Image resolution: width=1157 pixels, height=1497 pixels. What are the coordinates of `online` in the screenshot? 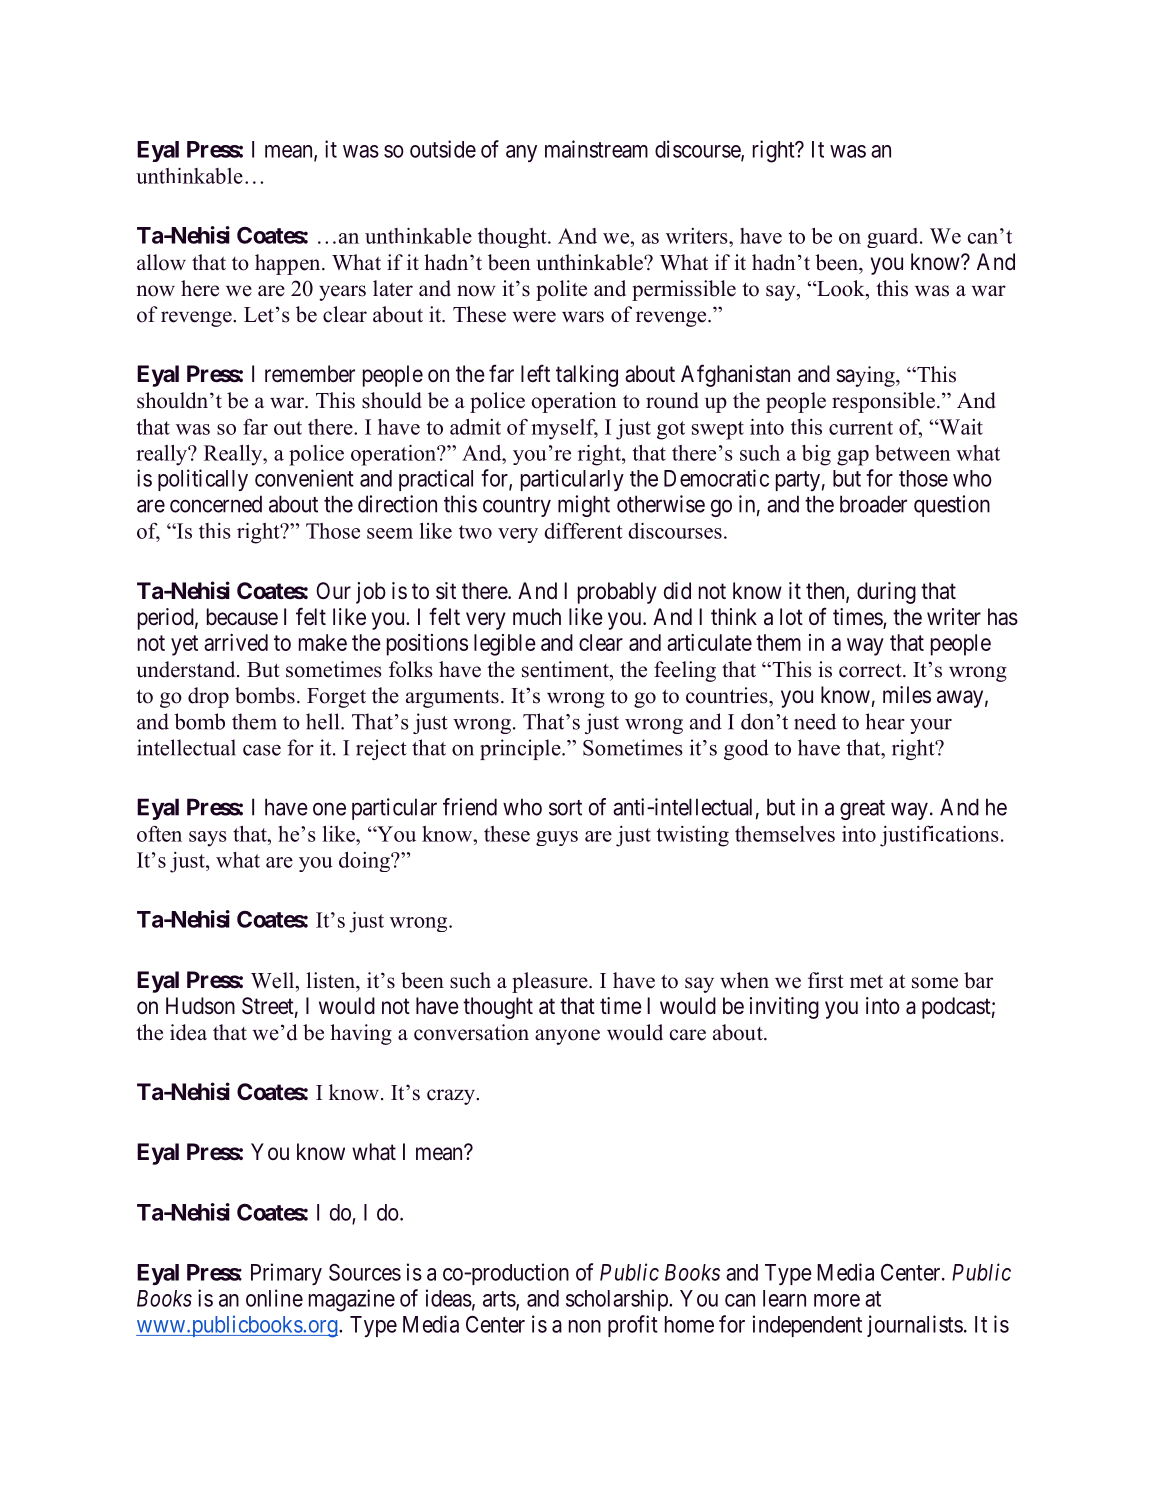 It's located at (274, 1298).
